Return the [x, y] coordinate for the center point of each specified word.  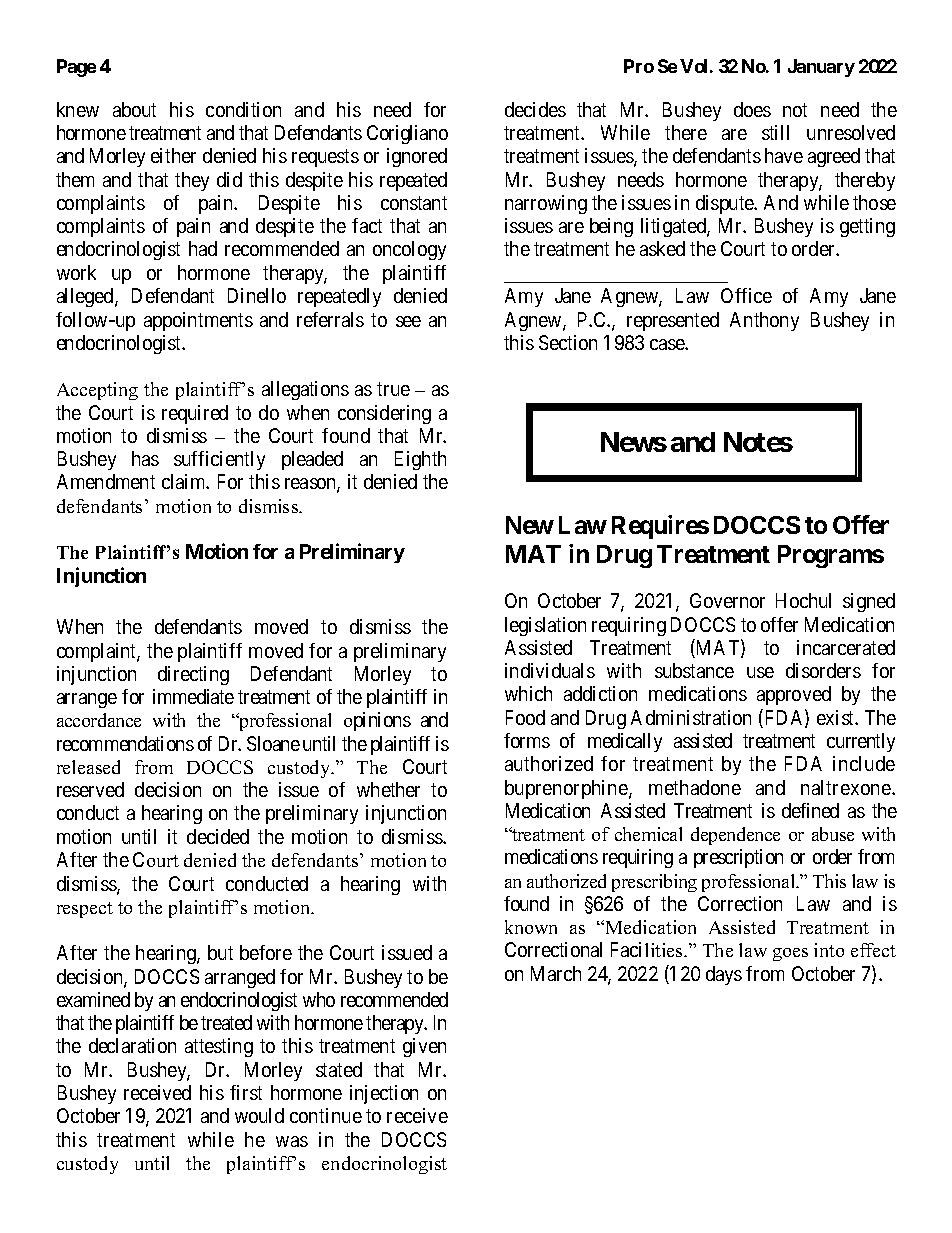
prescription [738, 858]
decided [218, 836]
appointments [198, 321]
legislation [545, 626]
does [752, 109]
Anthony [764, 321]
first [246, 1092]
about [134, 109]
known [531, 927]
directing [193, 675]
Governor [727, 600]
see [408, 321]
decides [535, 109]
